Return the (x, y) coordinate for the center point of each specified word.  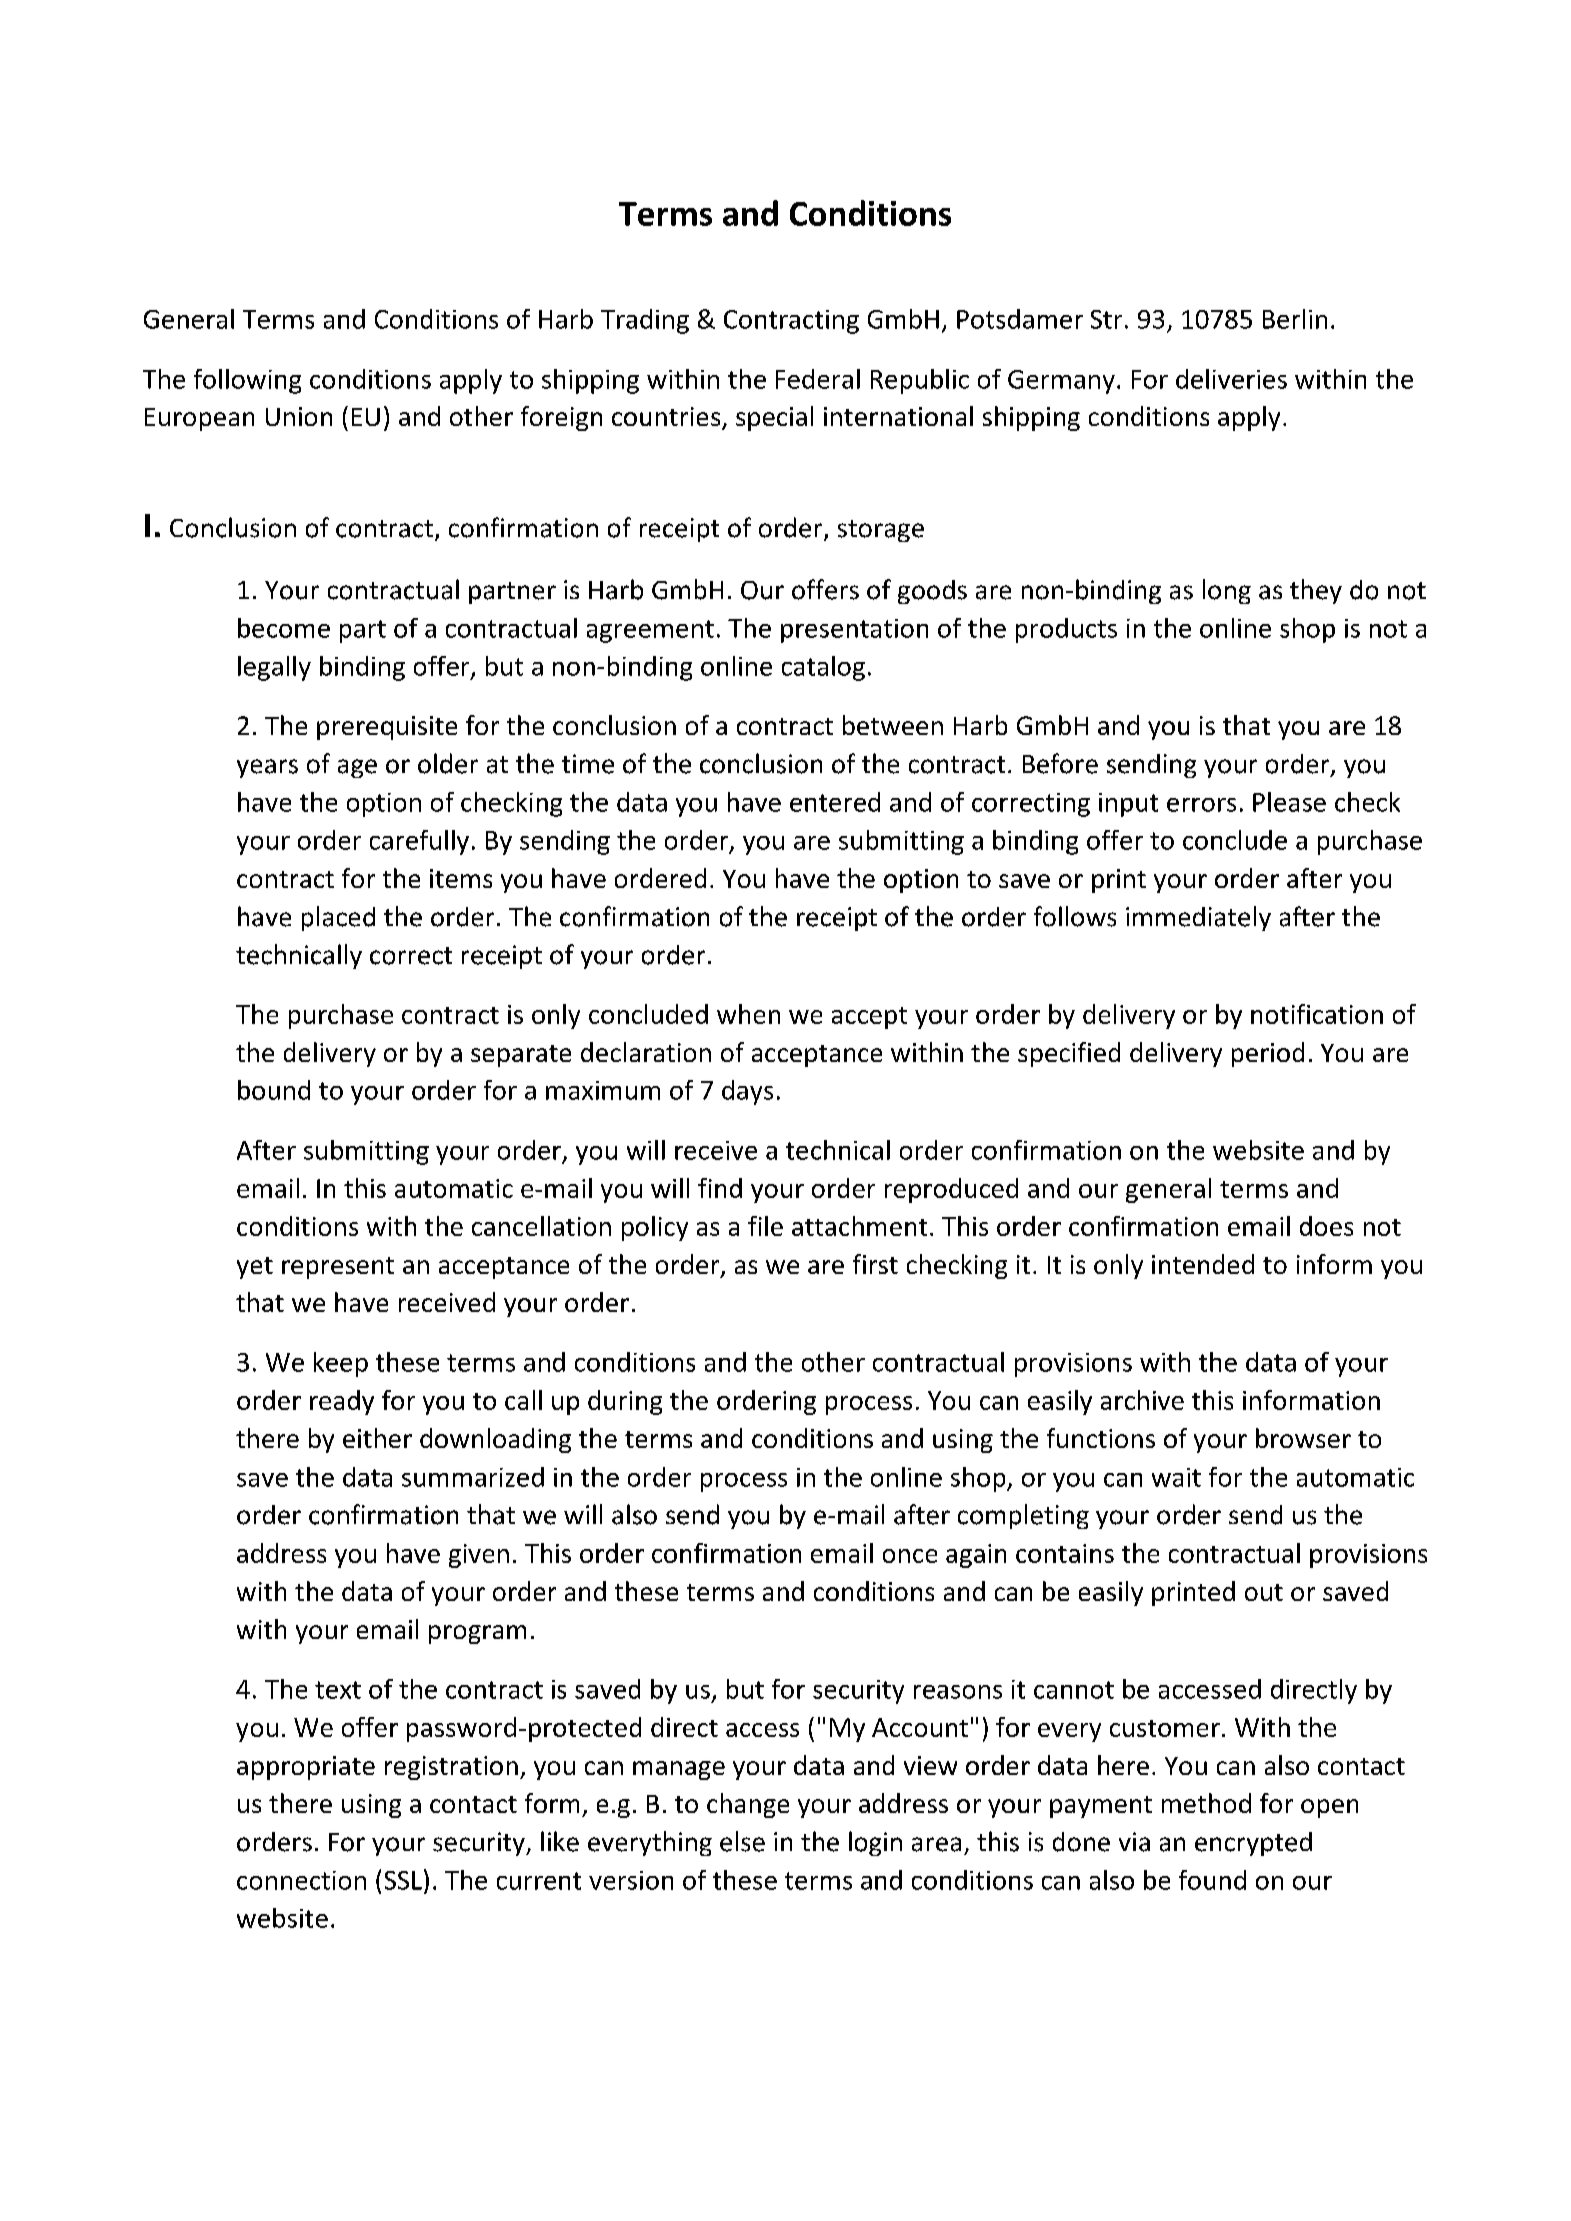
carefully (419, 842)
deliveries (1231, 379)
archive (1142, 1400)
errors (1201, 805)
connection (301, 1880)
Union (299, 416)
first (875, 1264)
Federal (818, 379)
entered (835, 802)
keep (341, 1364)
